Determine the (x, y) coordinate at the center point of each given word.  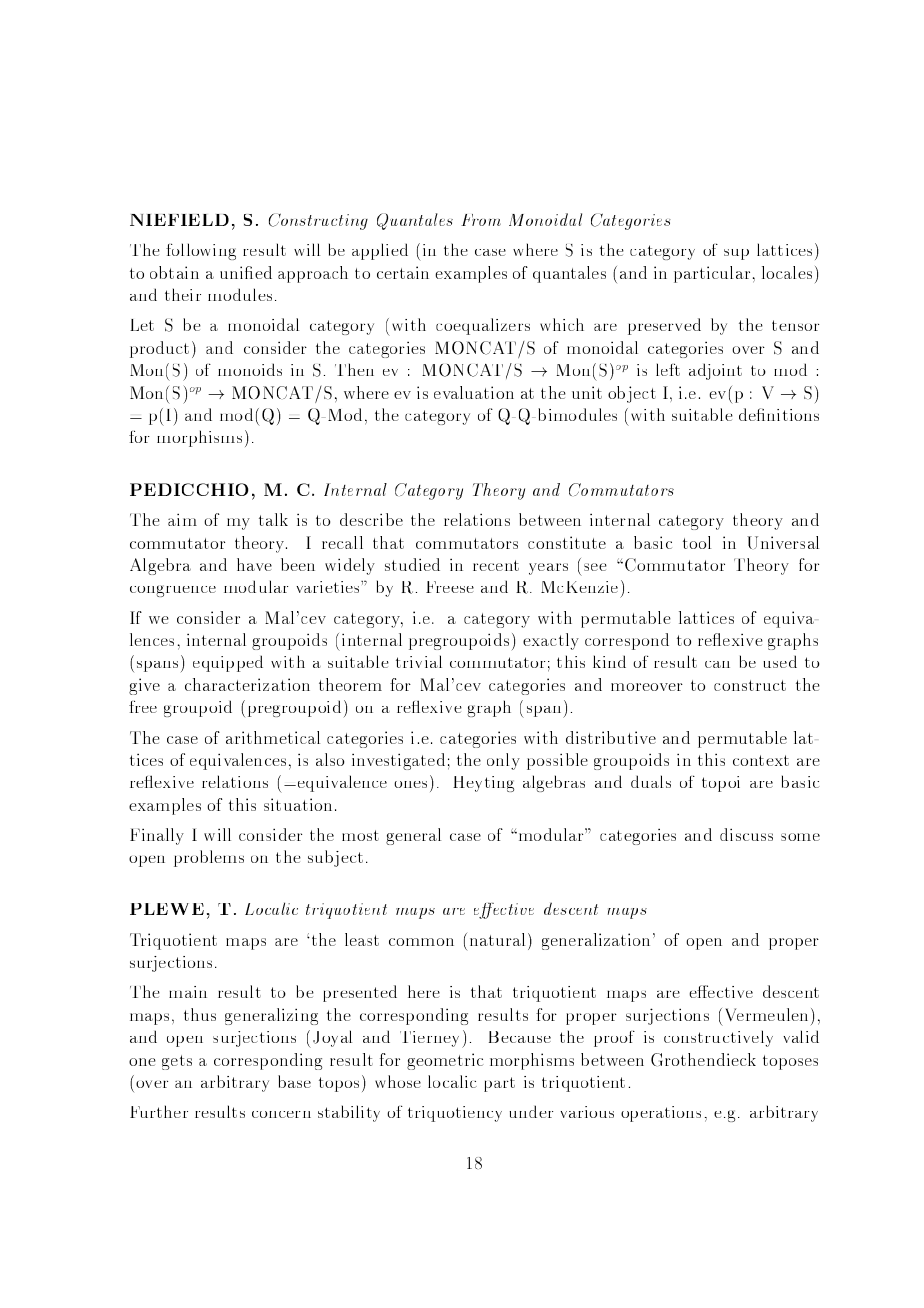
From (481, 220)
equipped (228, 663)
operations (661, 1114)
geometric (445, 1061)
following (201, 251)
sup (736, 254)
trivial (419, 661)
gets (177, 1062)
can (717, 664)
